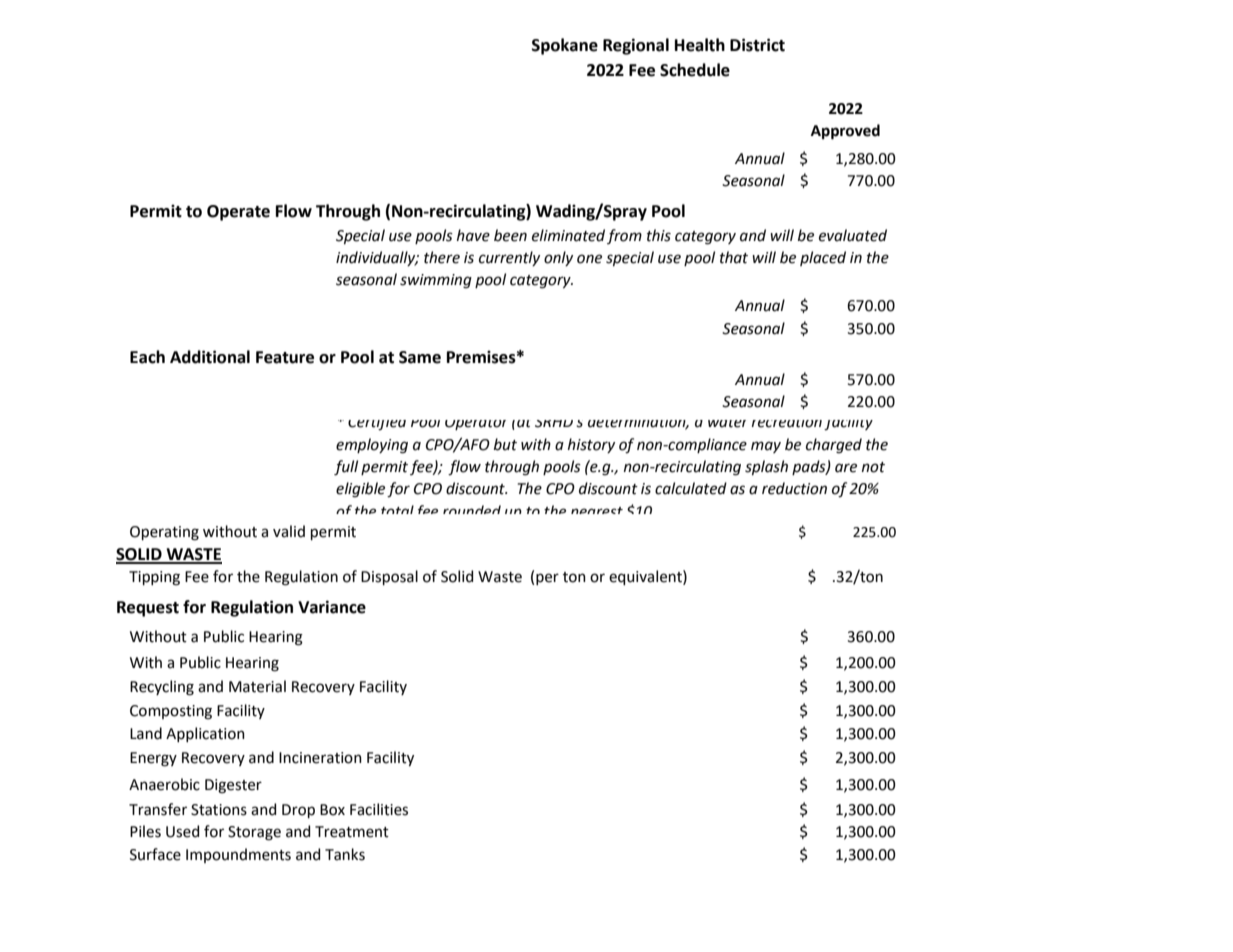  I want to click on may, so click(766, 447).
